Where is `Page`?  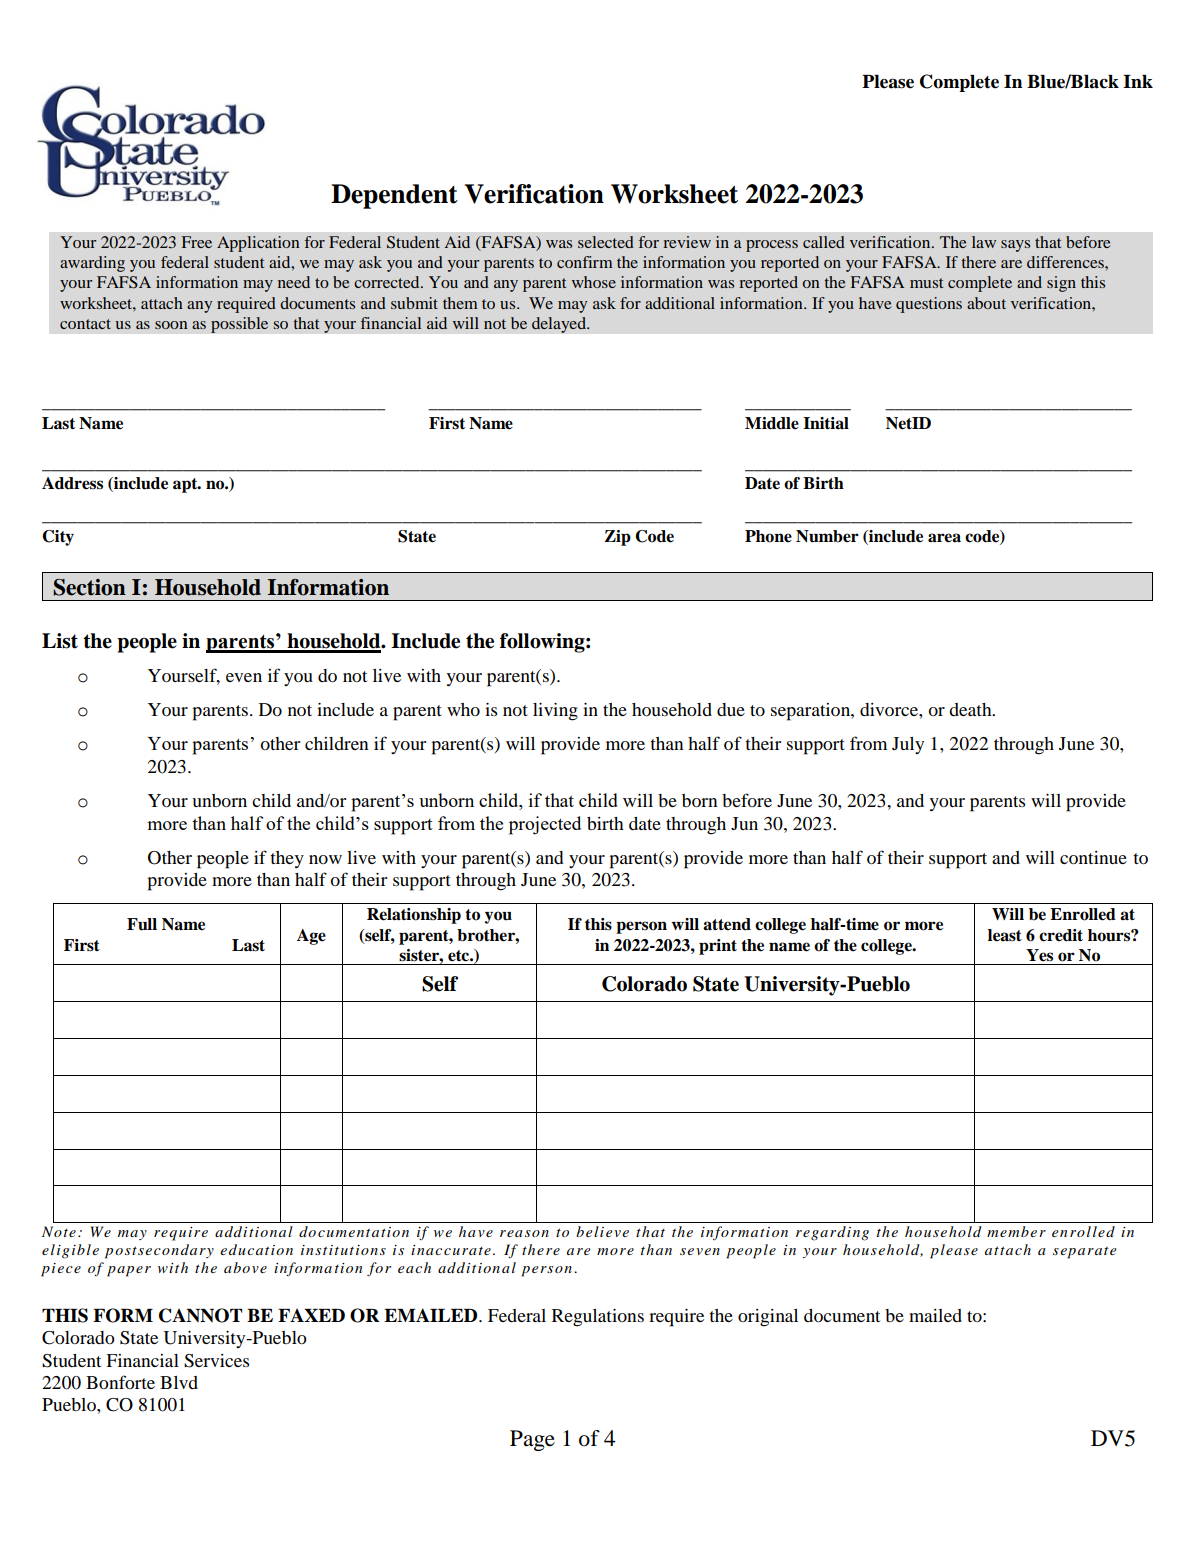
Page is located at coordinates (532, 1440).
